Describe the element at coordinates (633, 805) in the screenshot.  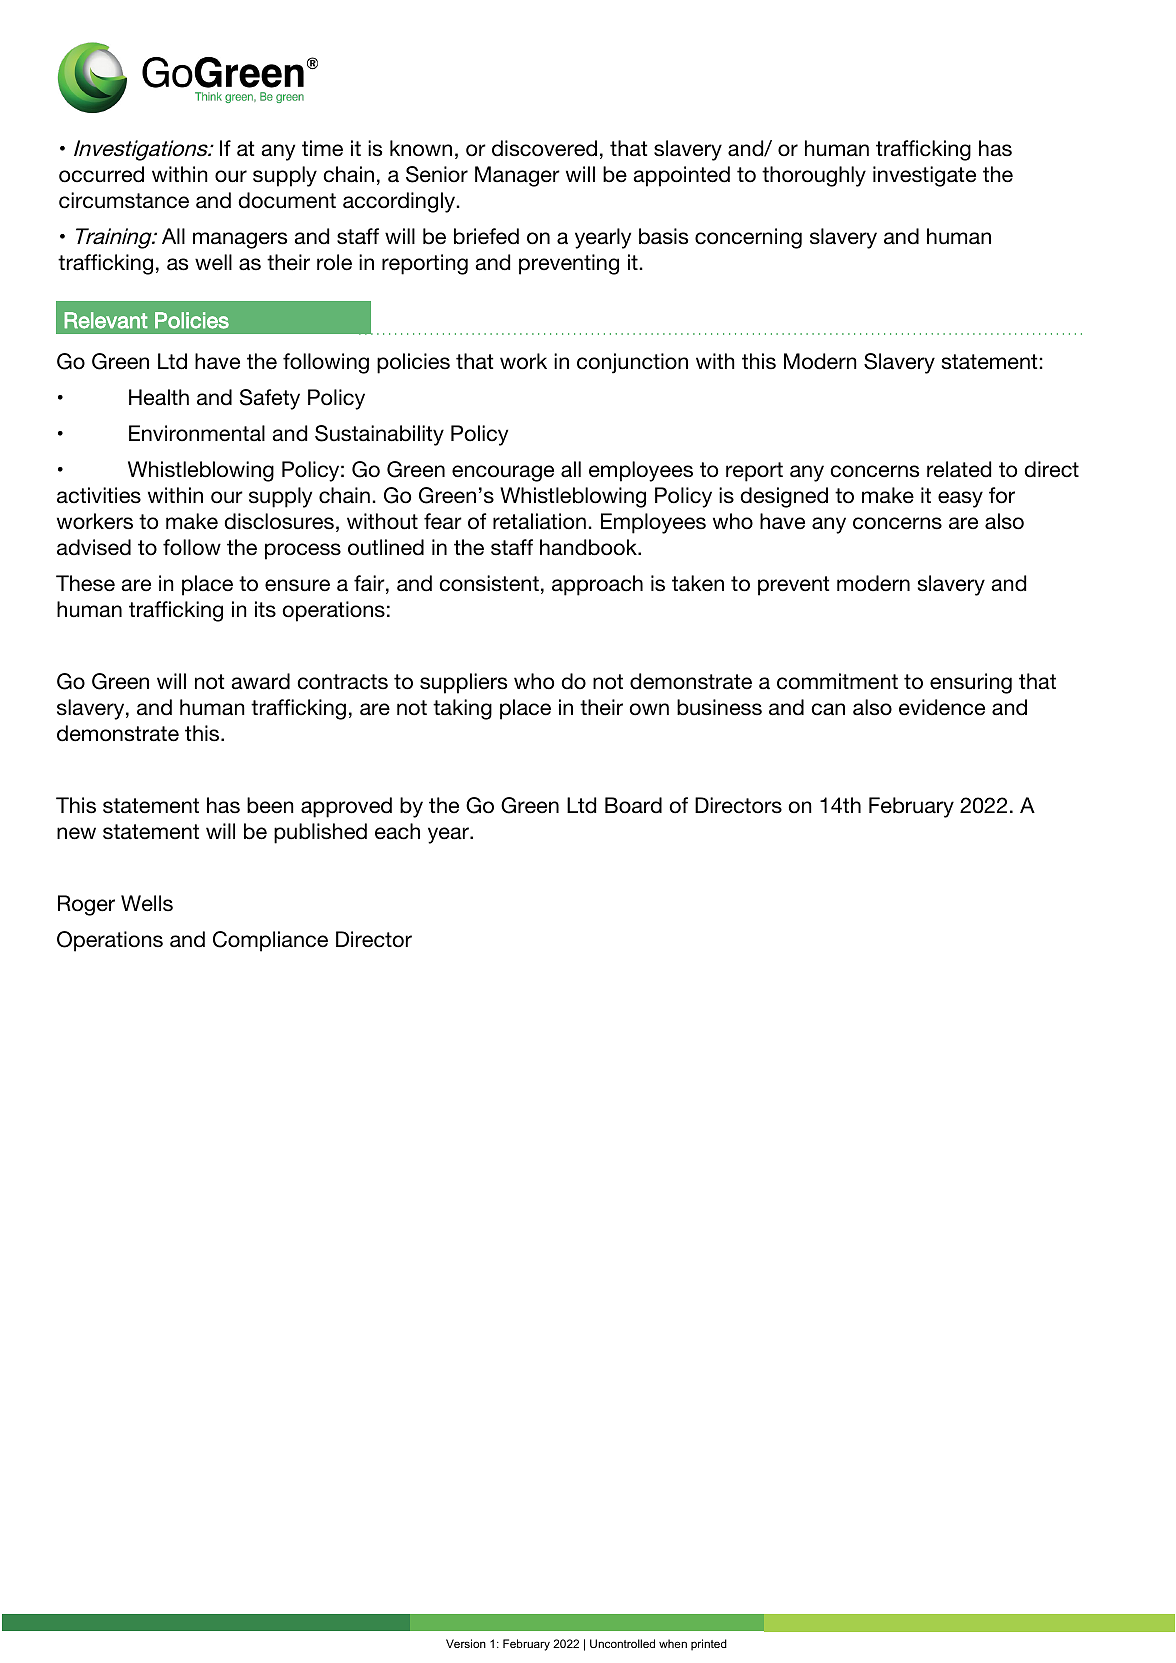
I see `Board` at that location.
